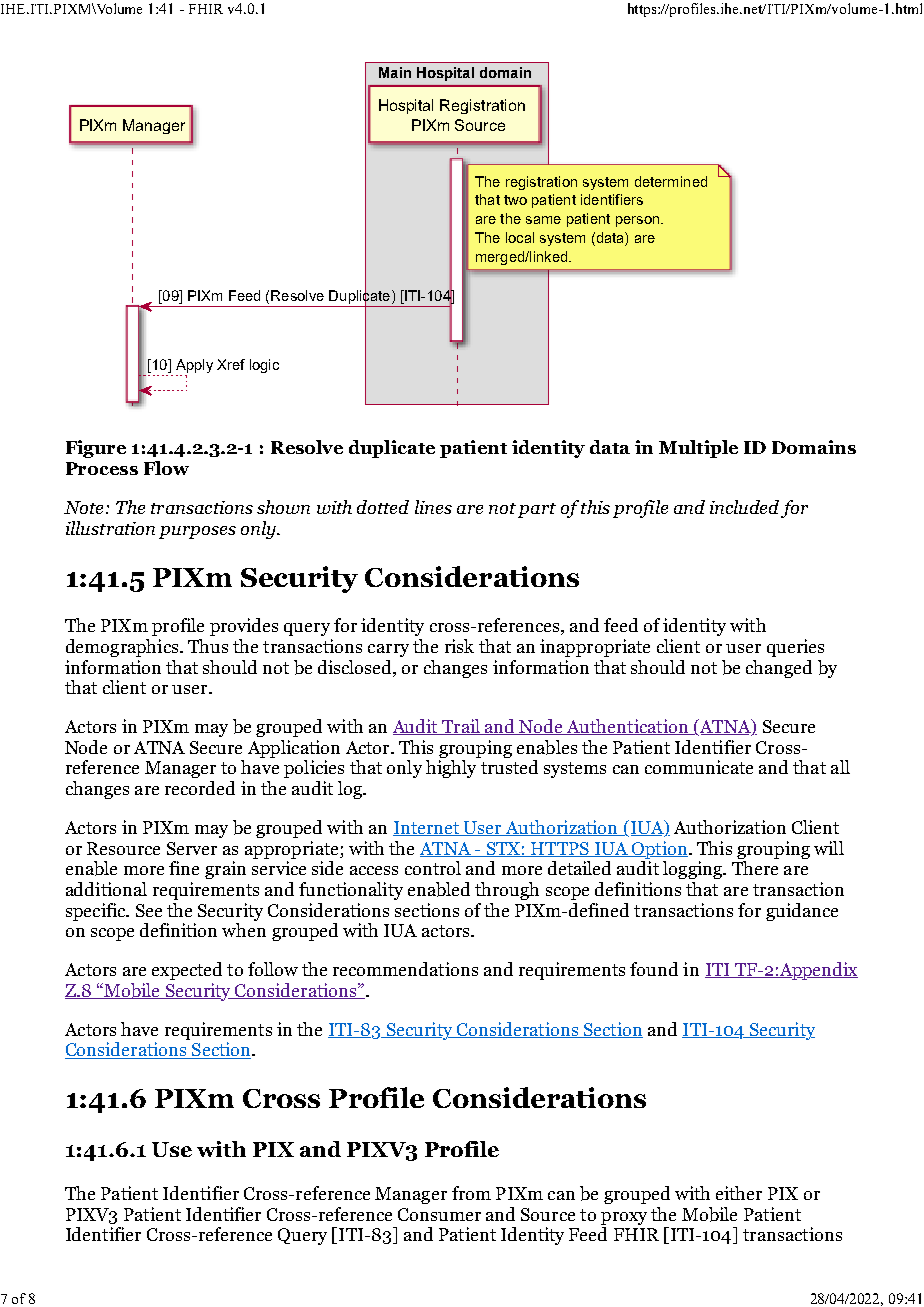  I want to click on Apply, so click(194, 367).
